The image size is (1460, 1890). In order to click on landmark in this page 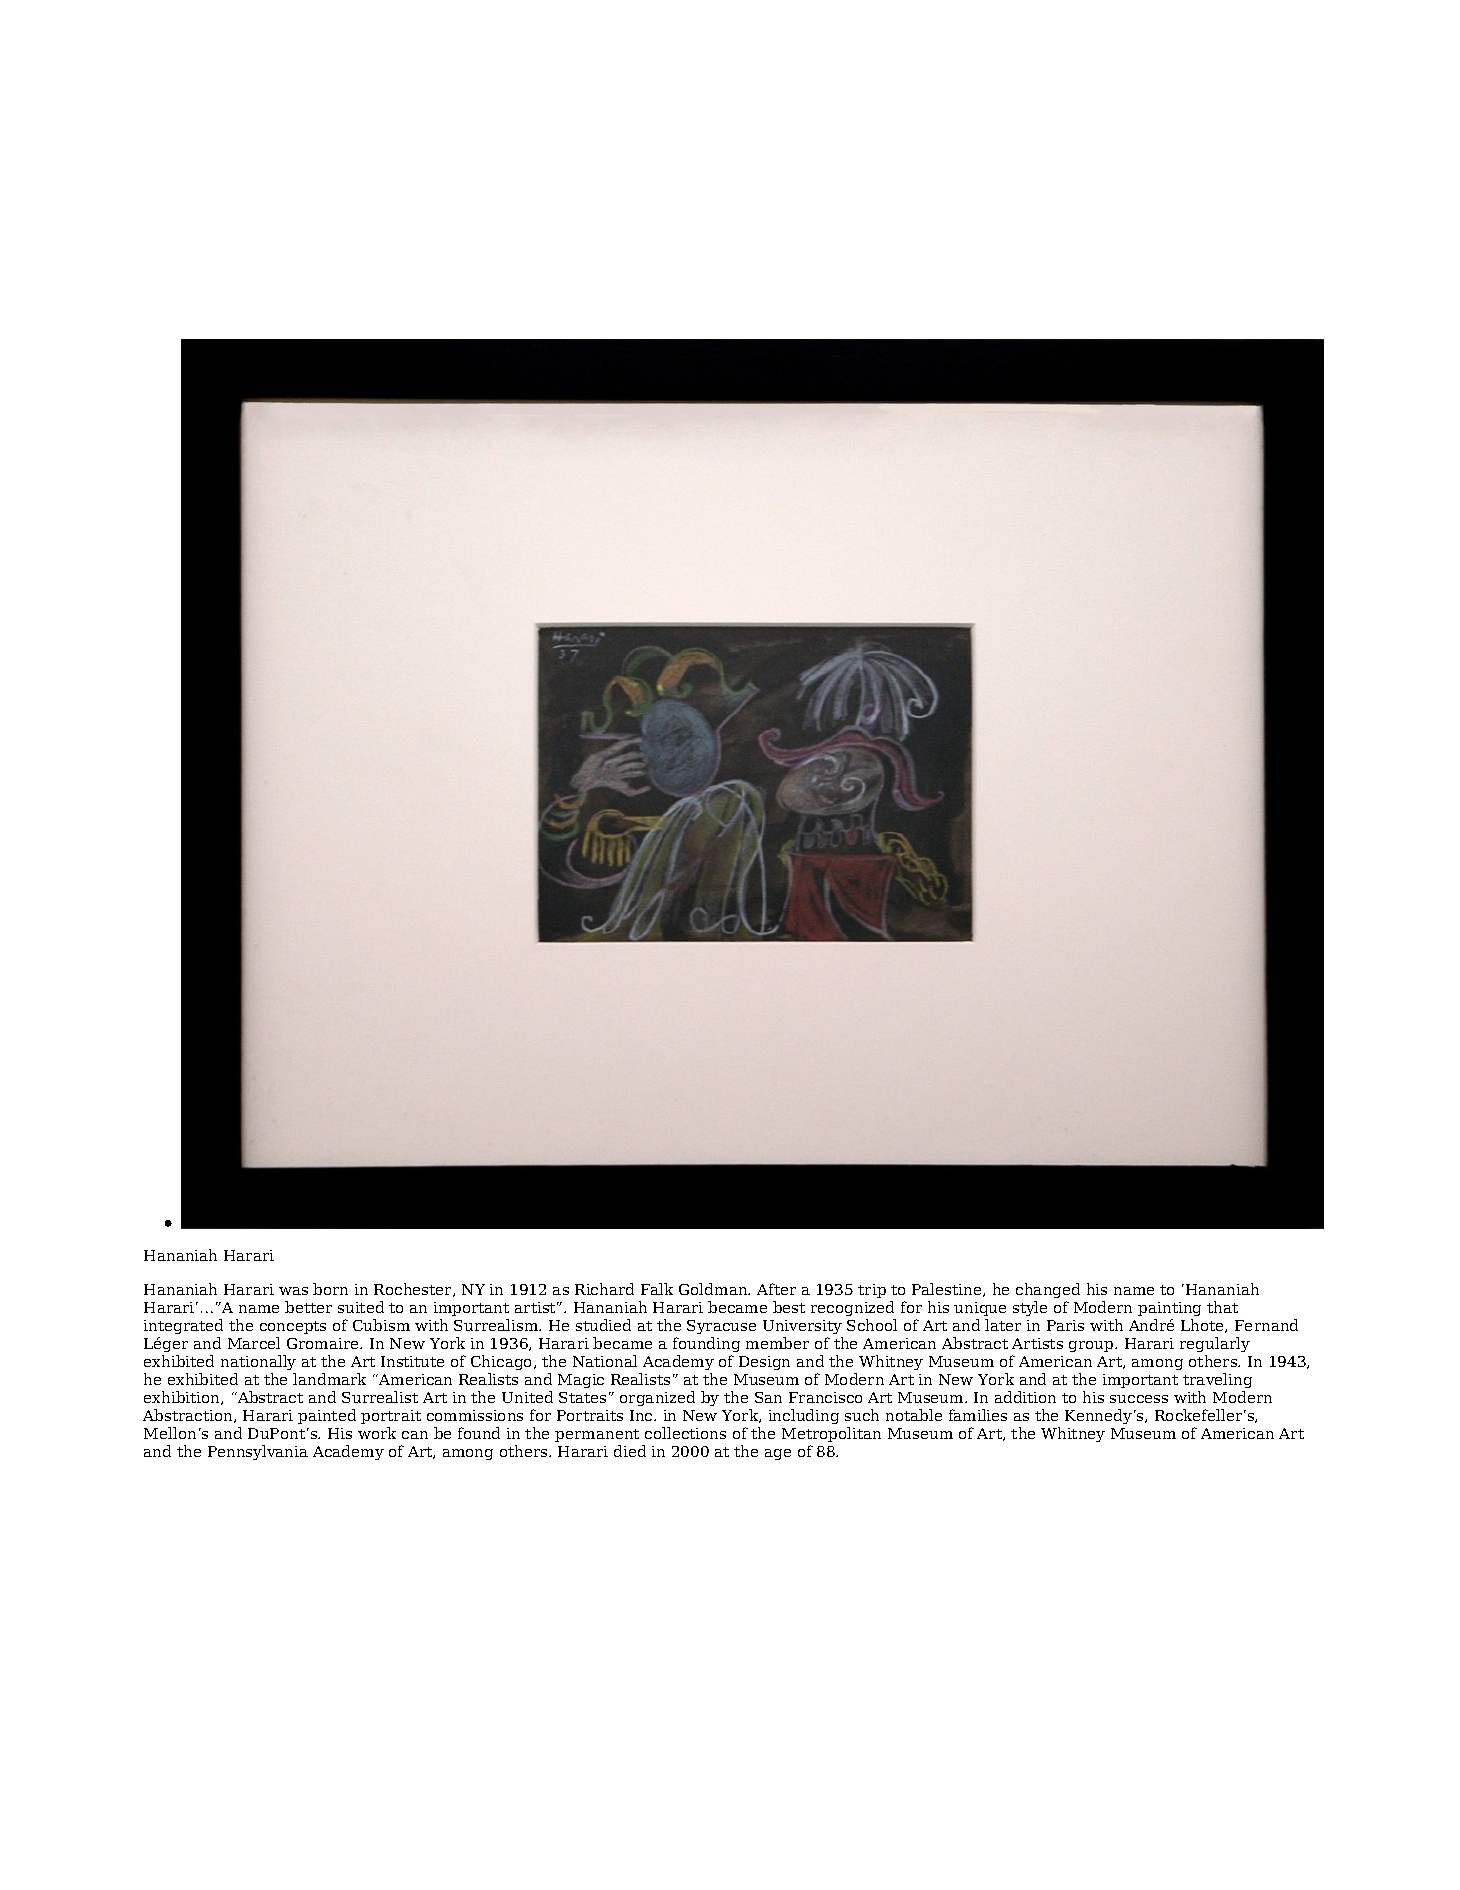, I will do `click(329, 1379)`.
